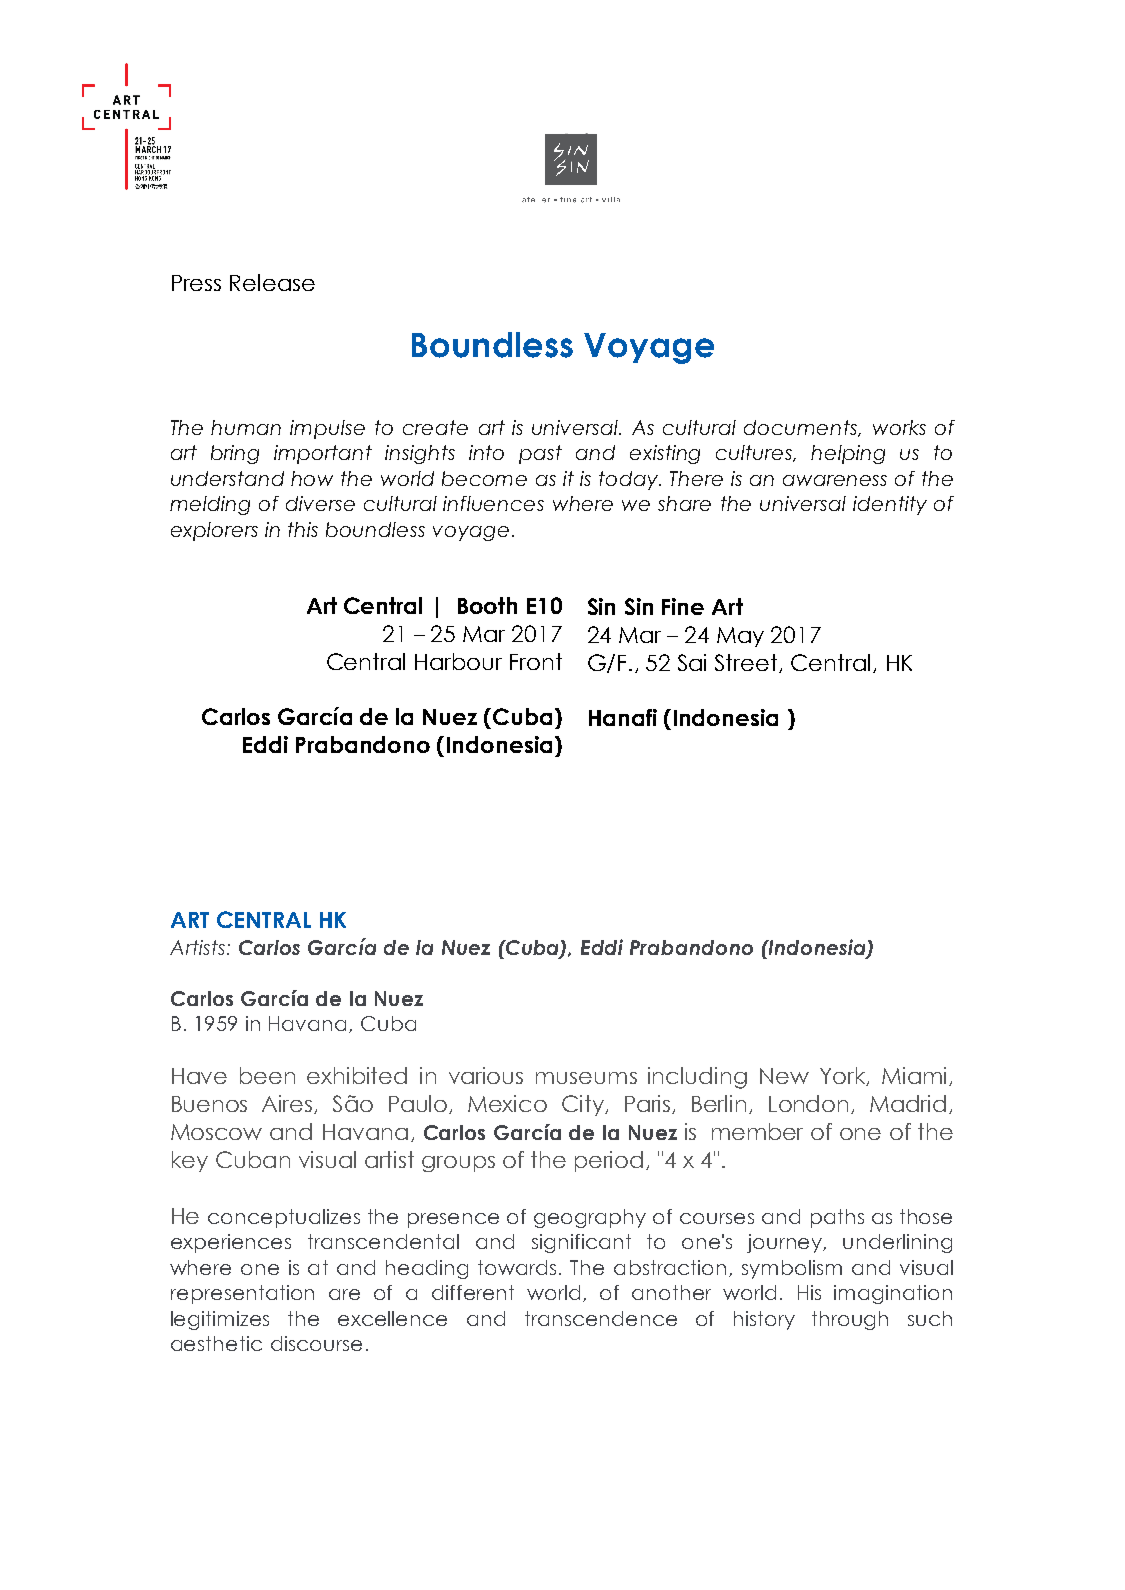 The width and height of the screenshot is (1125, 1590). I want to click on Release, so click(272, 282).
